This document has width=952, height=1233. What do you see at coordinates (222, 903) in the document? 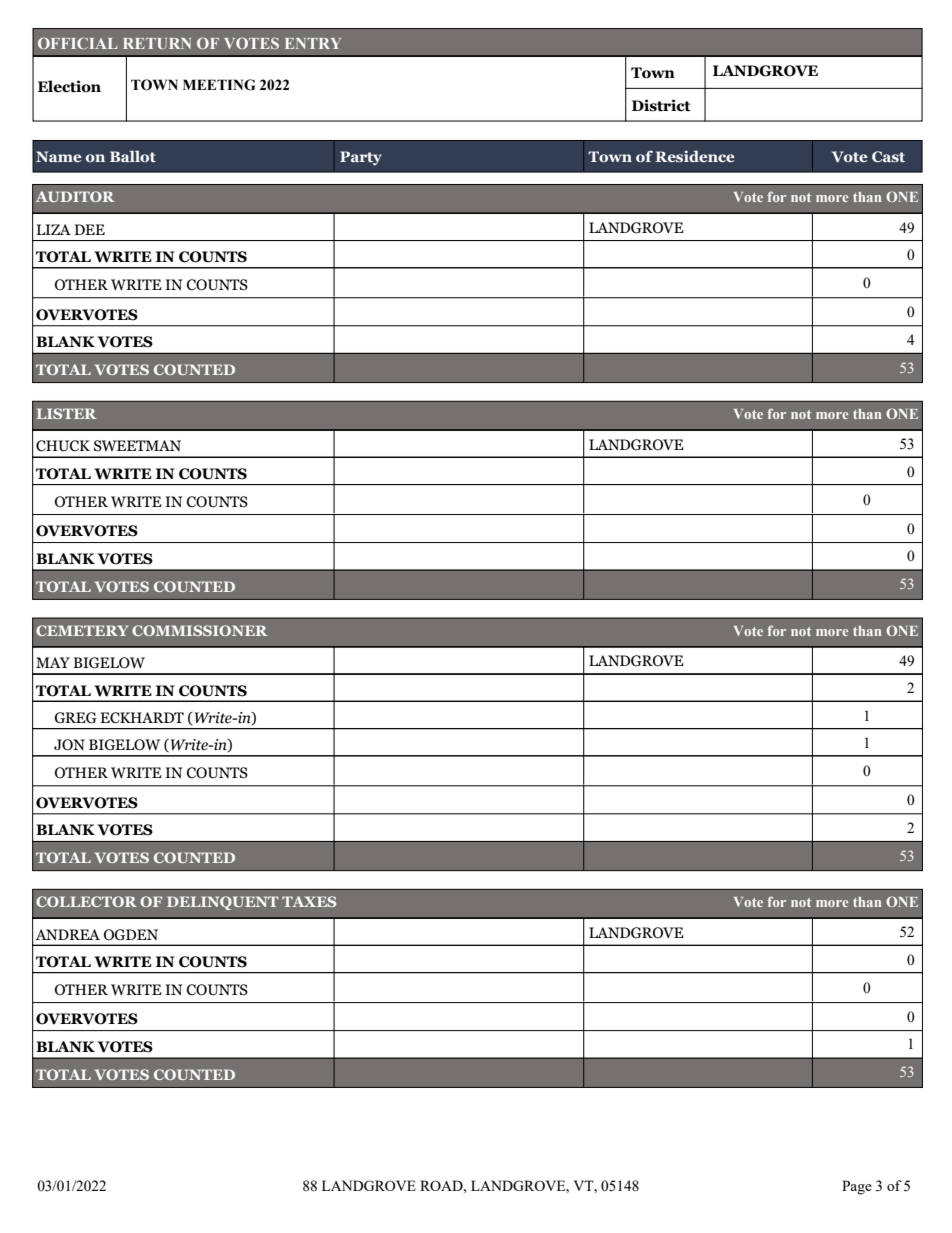
I see `DELINQUENT` at bounding box center [222, 903].
